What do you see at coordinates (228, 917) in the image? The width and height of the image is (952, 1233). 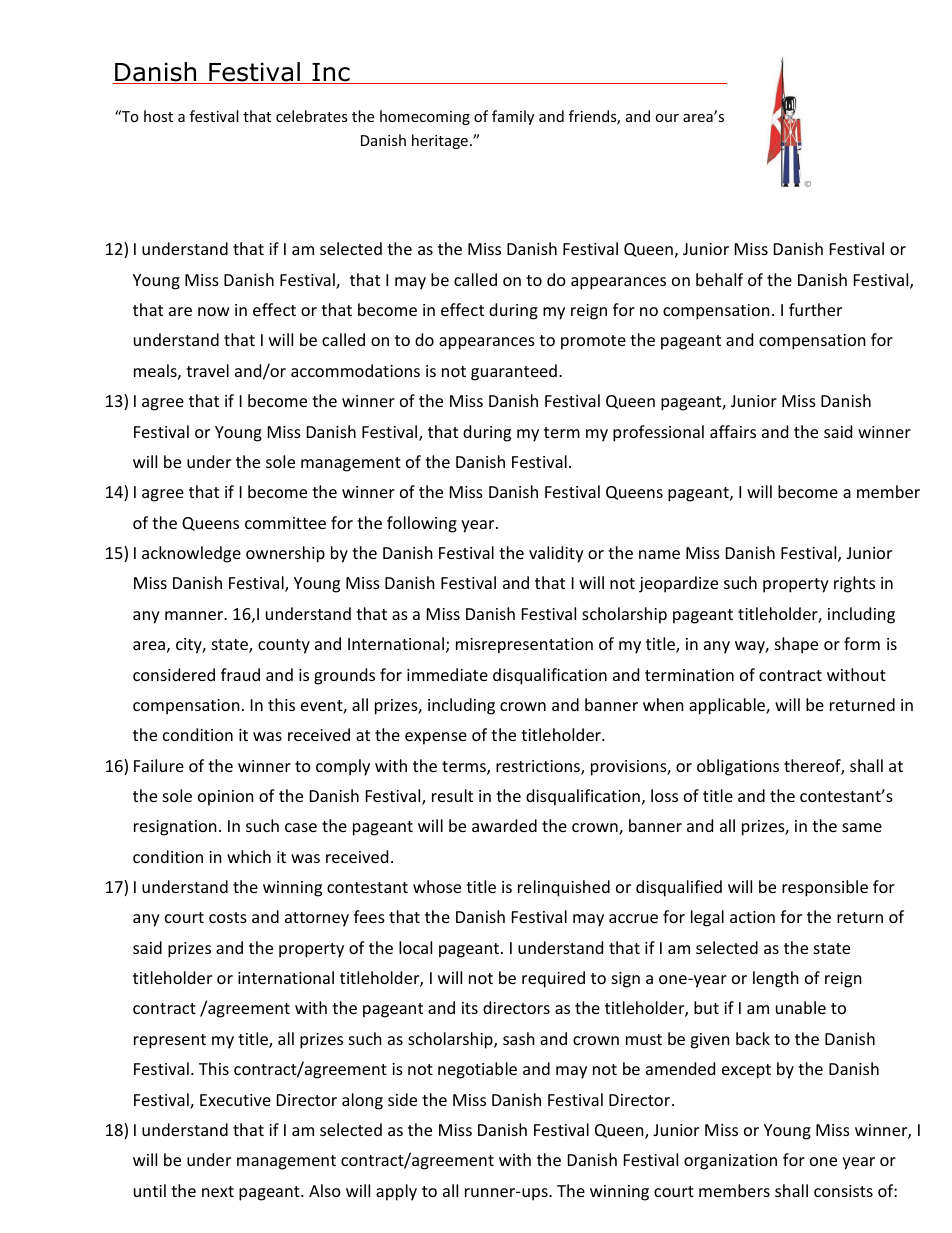 I see `costs` at bounding box center [228, 917].
